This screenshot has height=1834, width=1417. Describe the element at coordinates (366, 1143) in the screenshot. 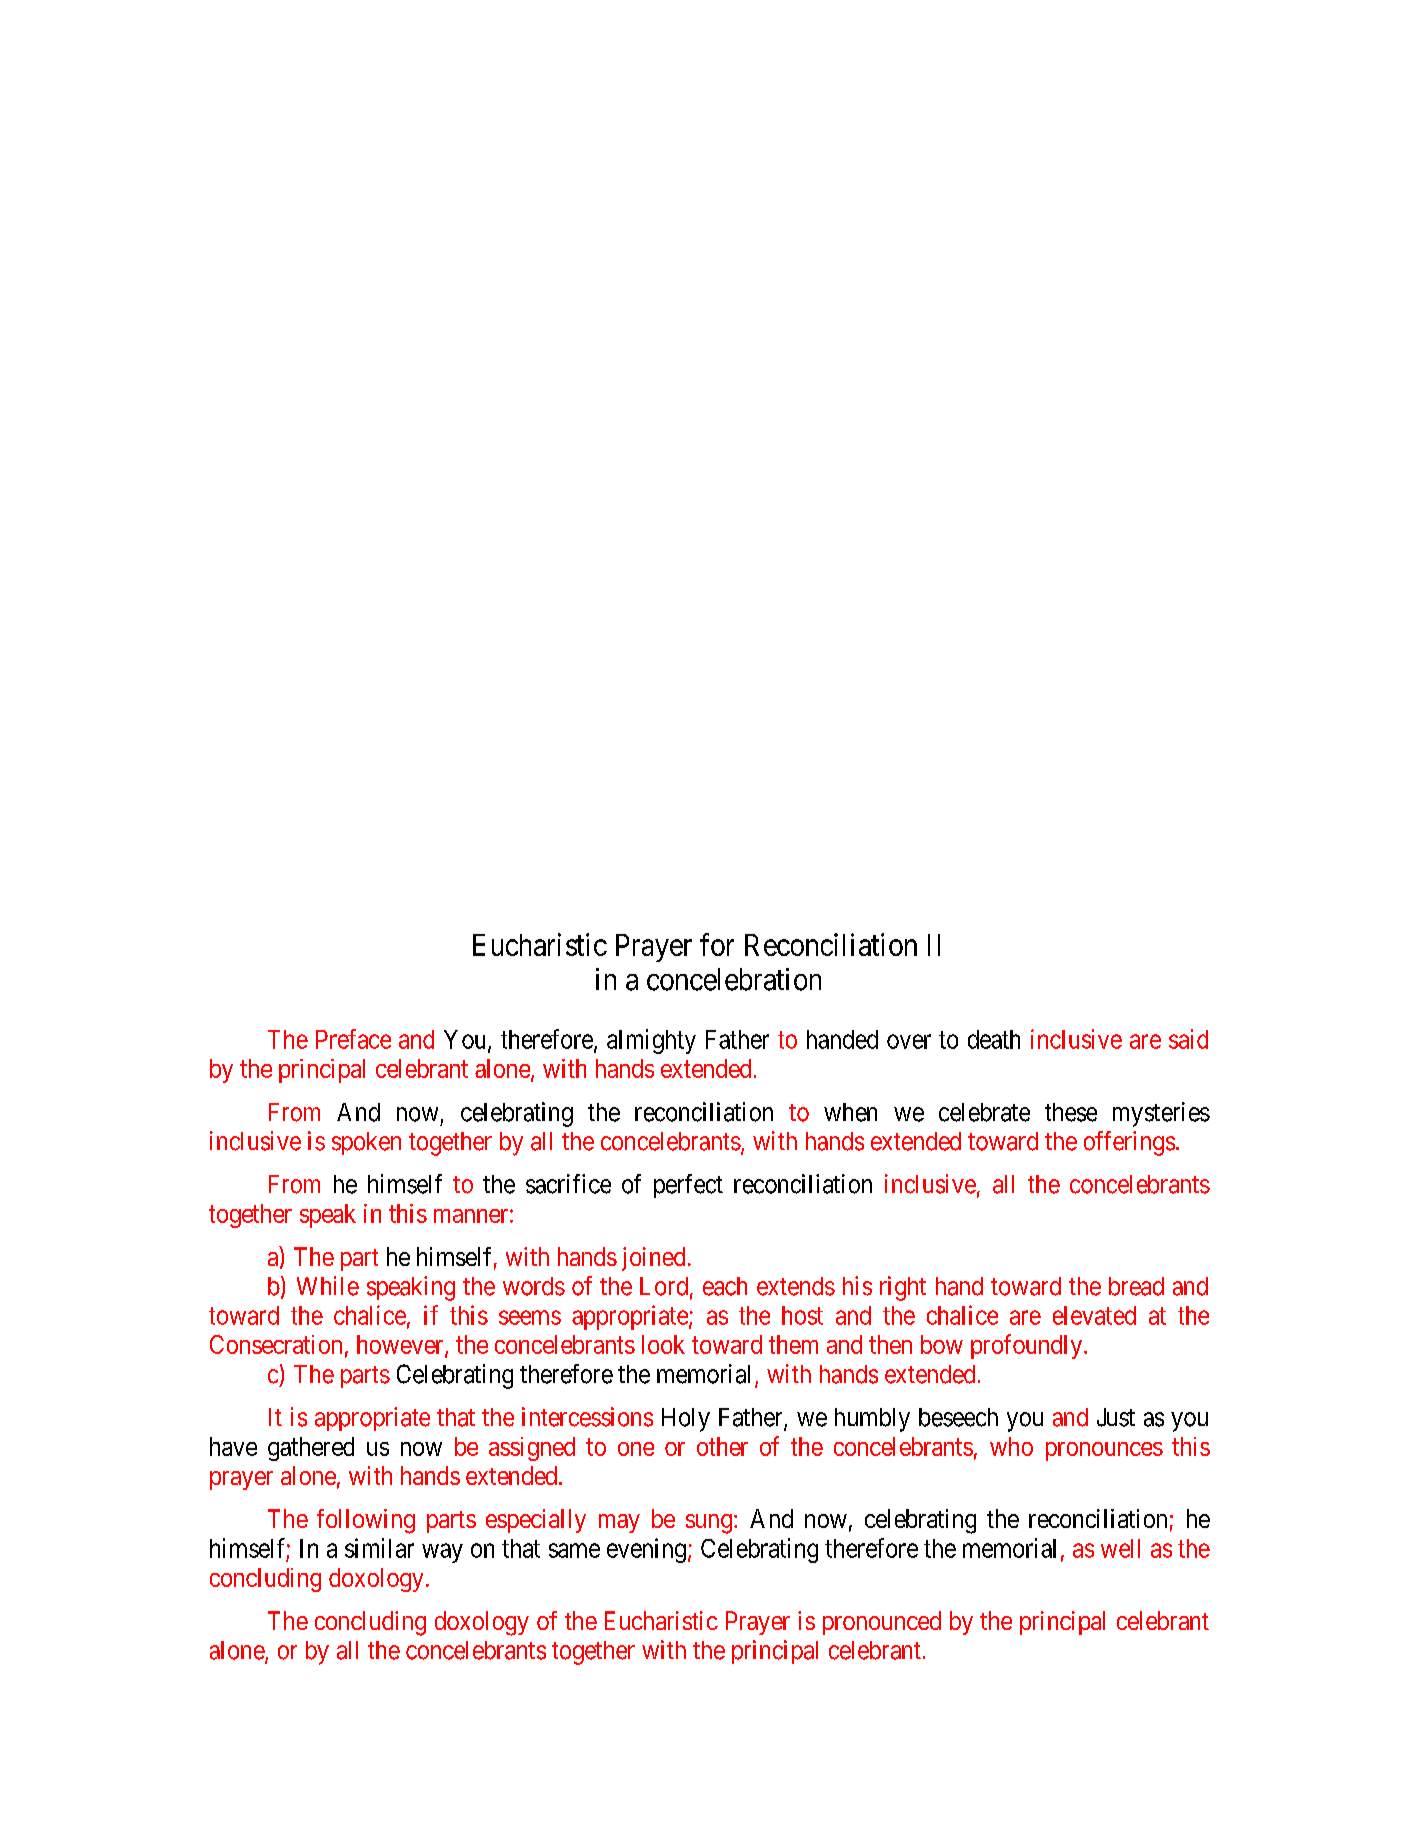

I see `spoken` at that location.
